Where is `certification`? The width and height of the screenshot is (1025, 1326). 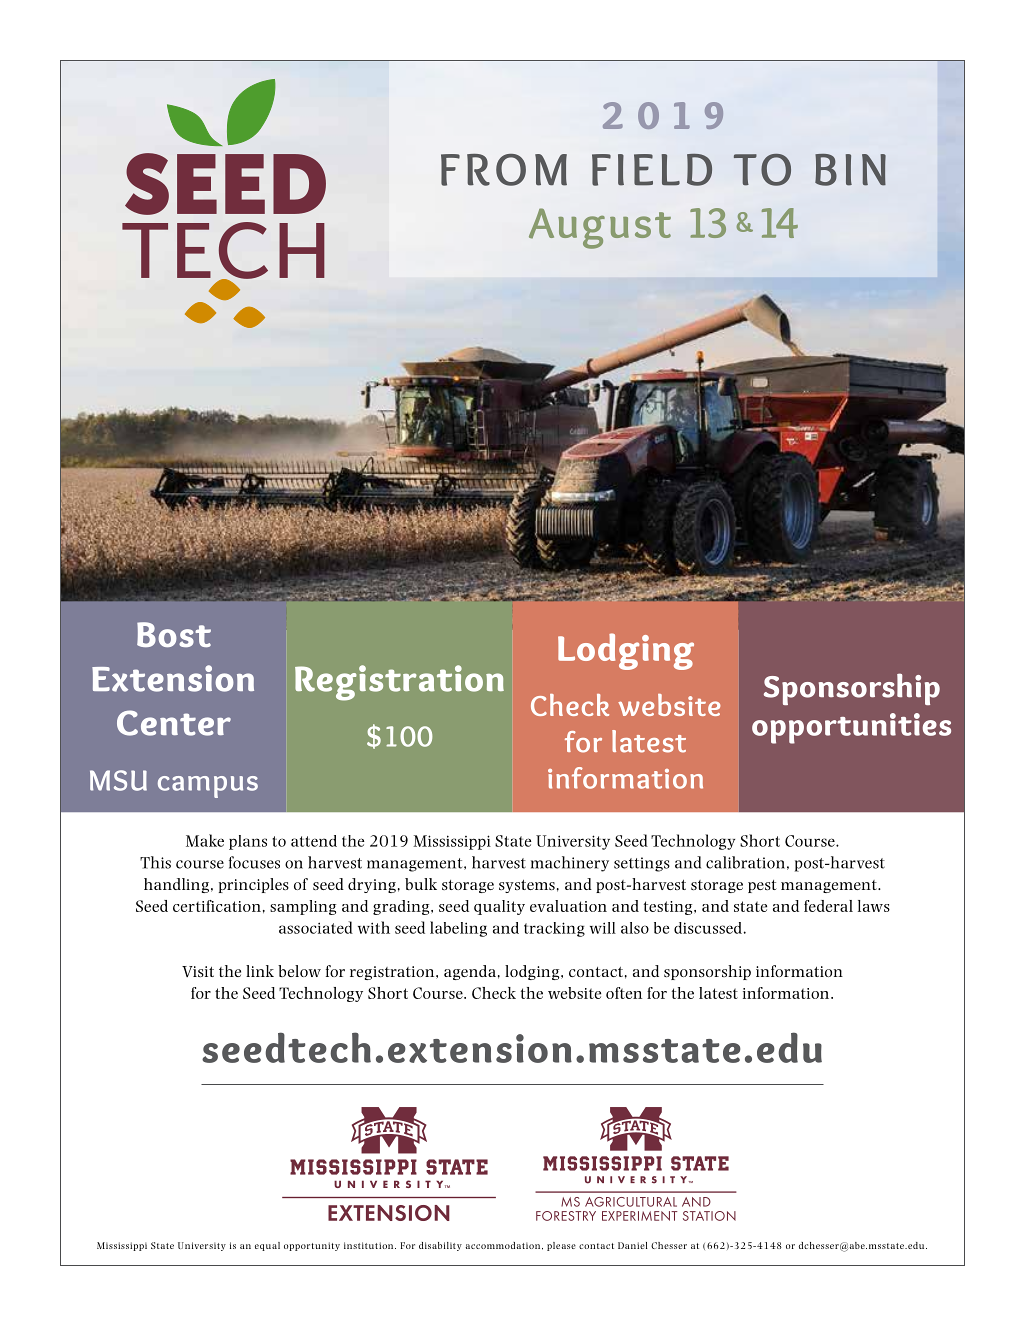 certification is located at coordinates (217, 906).
